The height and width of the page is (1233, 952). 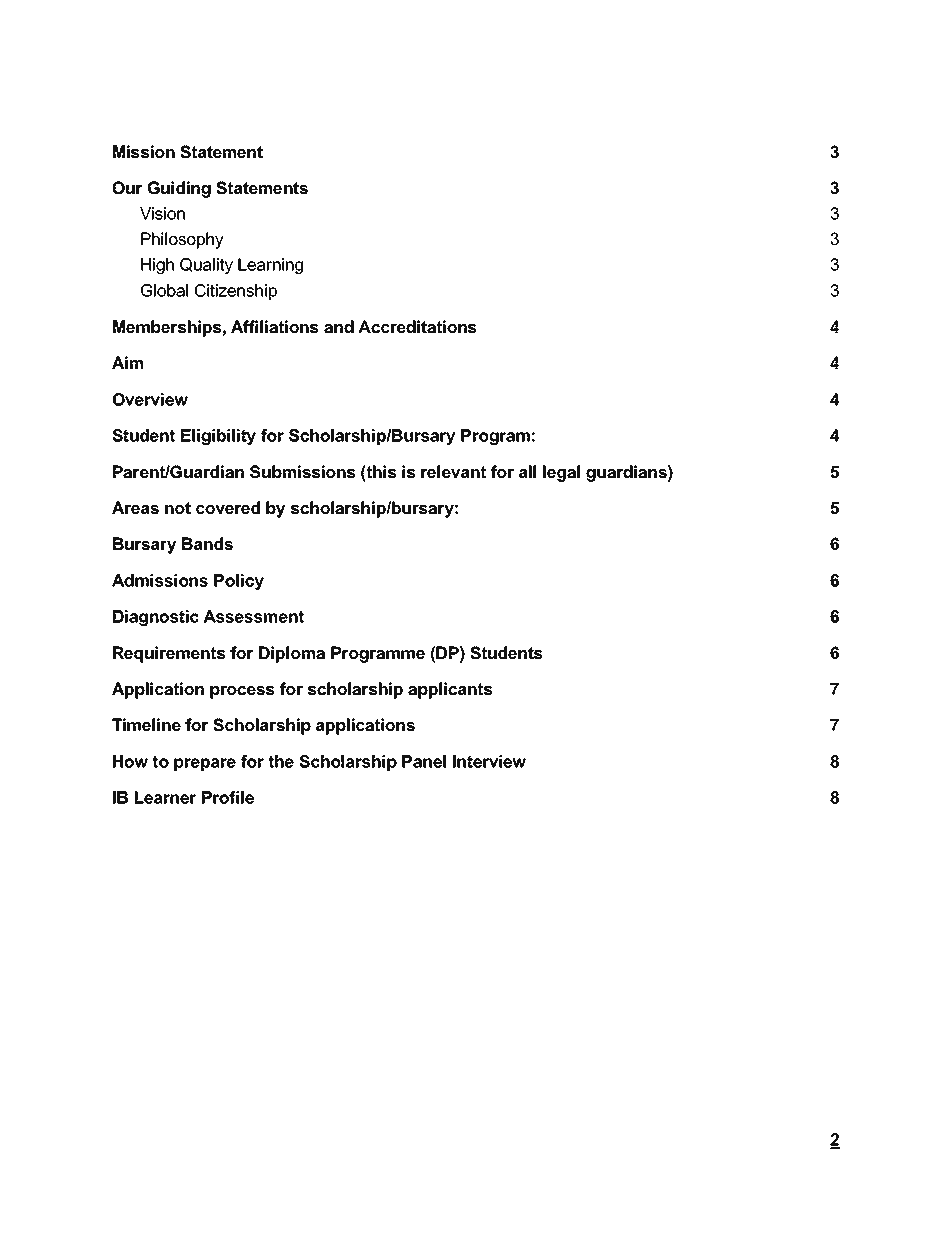 I want to click on the, so click(x=281, y=761).
